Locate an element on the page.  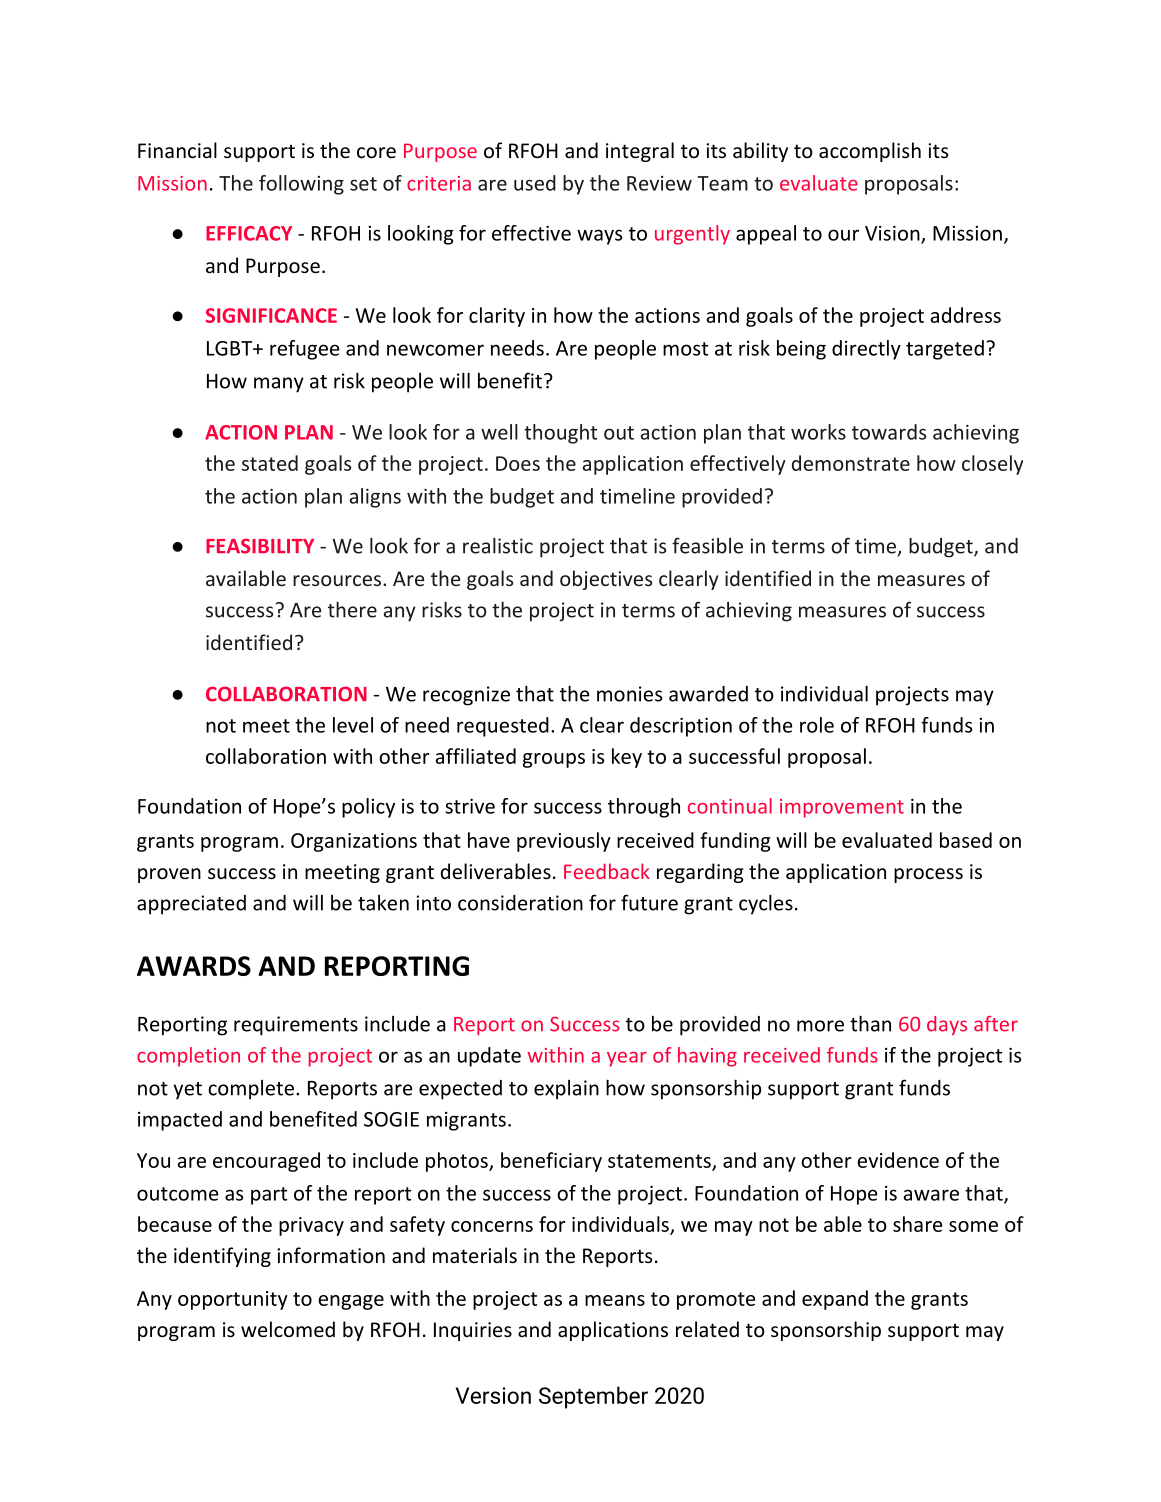
consideration is located at coordinates (520, 903).
